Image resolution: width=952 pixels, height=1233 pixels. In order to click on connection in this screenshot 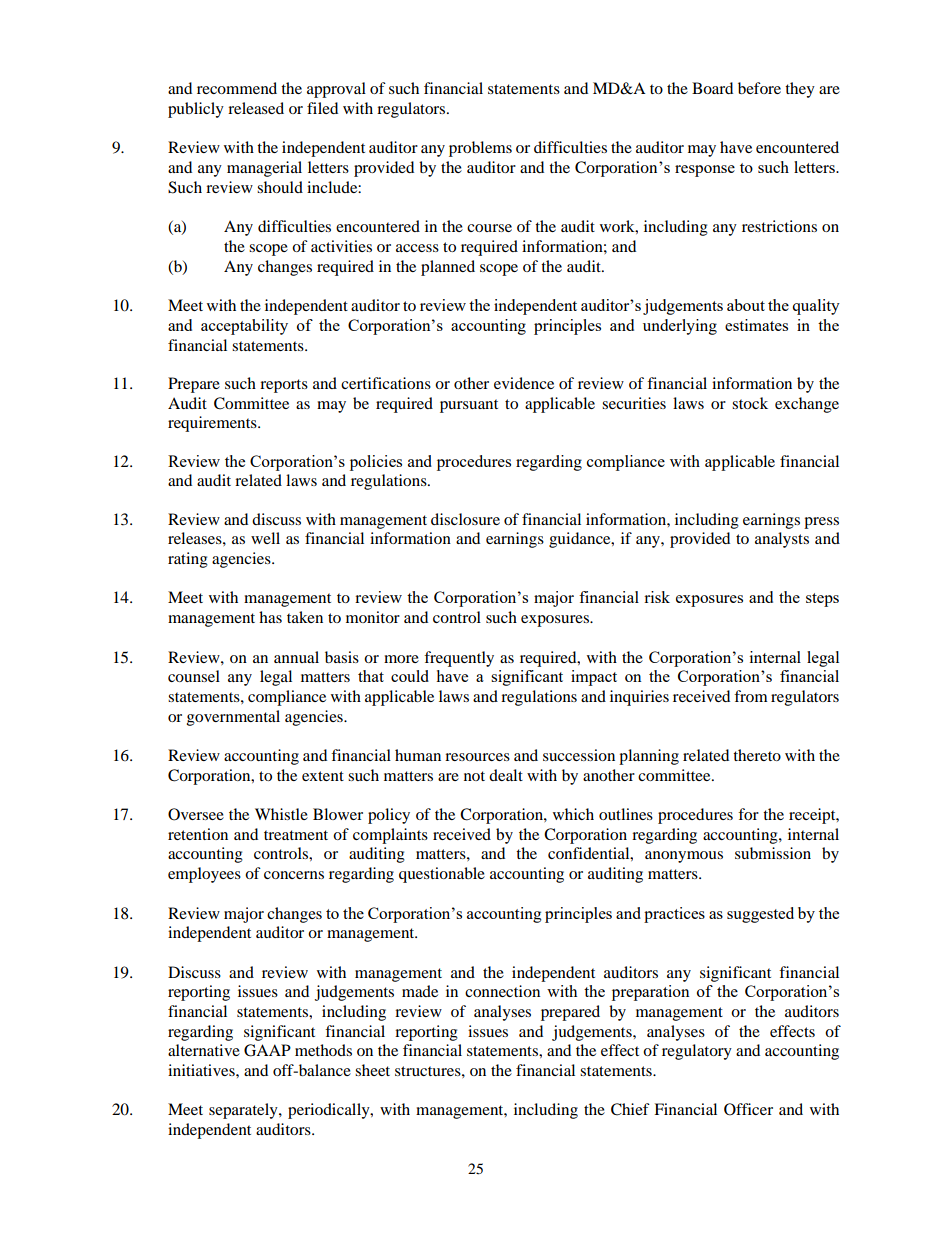, I will do `click(503, 991)`.
